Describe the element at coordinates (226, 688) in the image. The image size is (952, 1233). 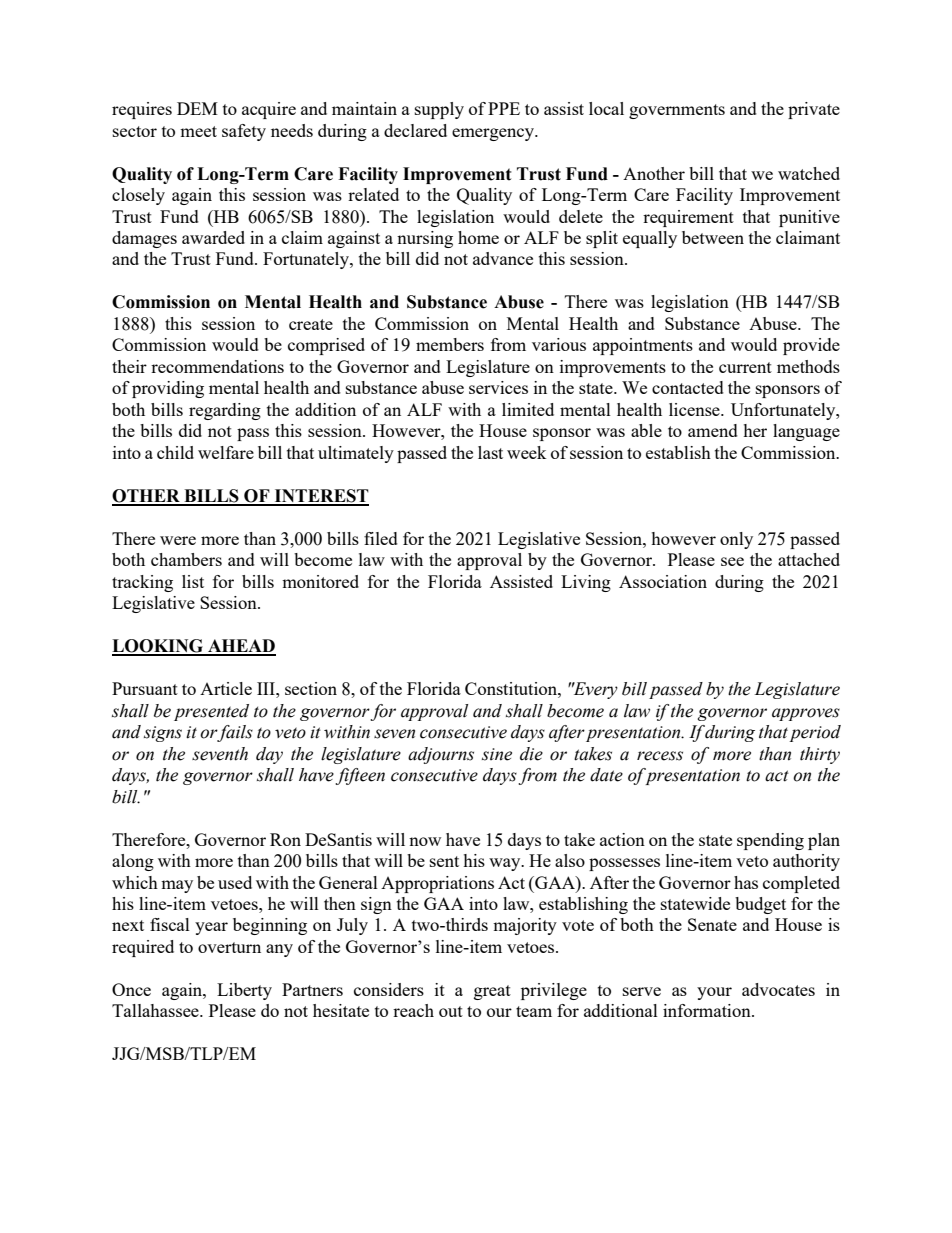
I see `Article` at that location.
